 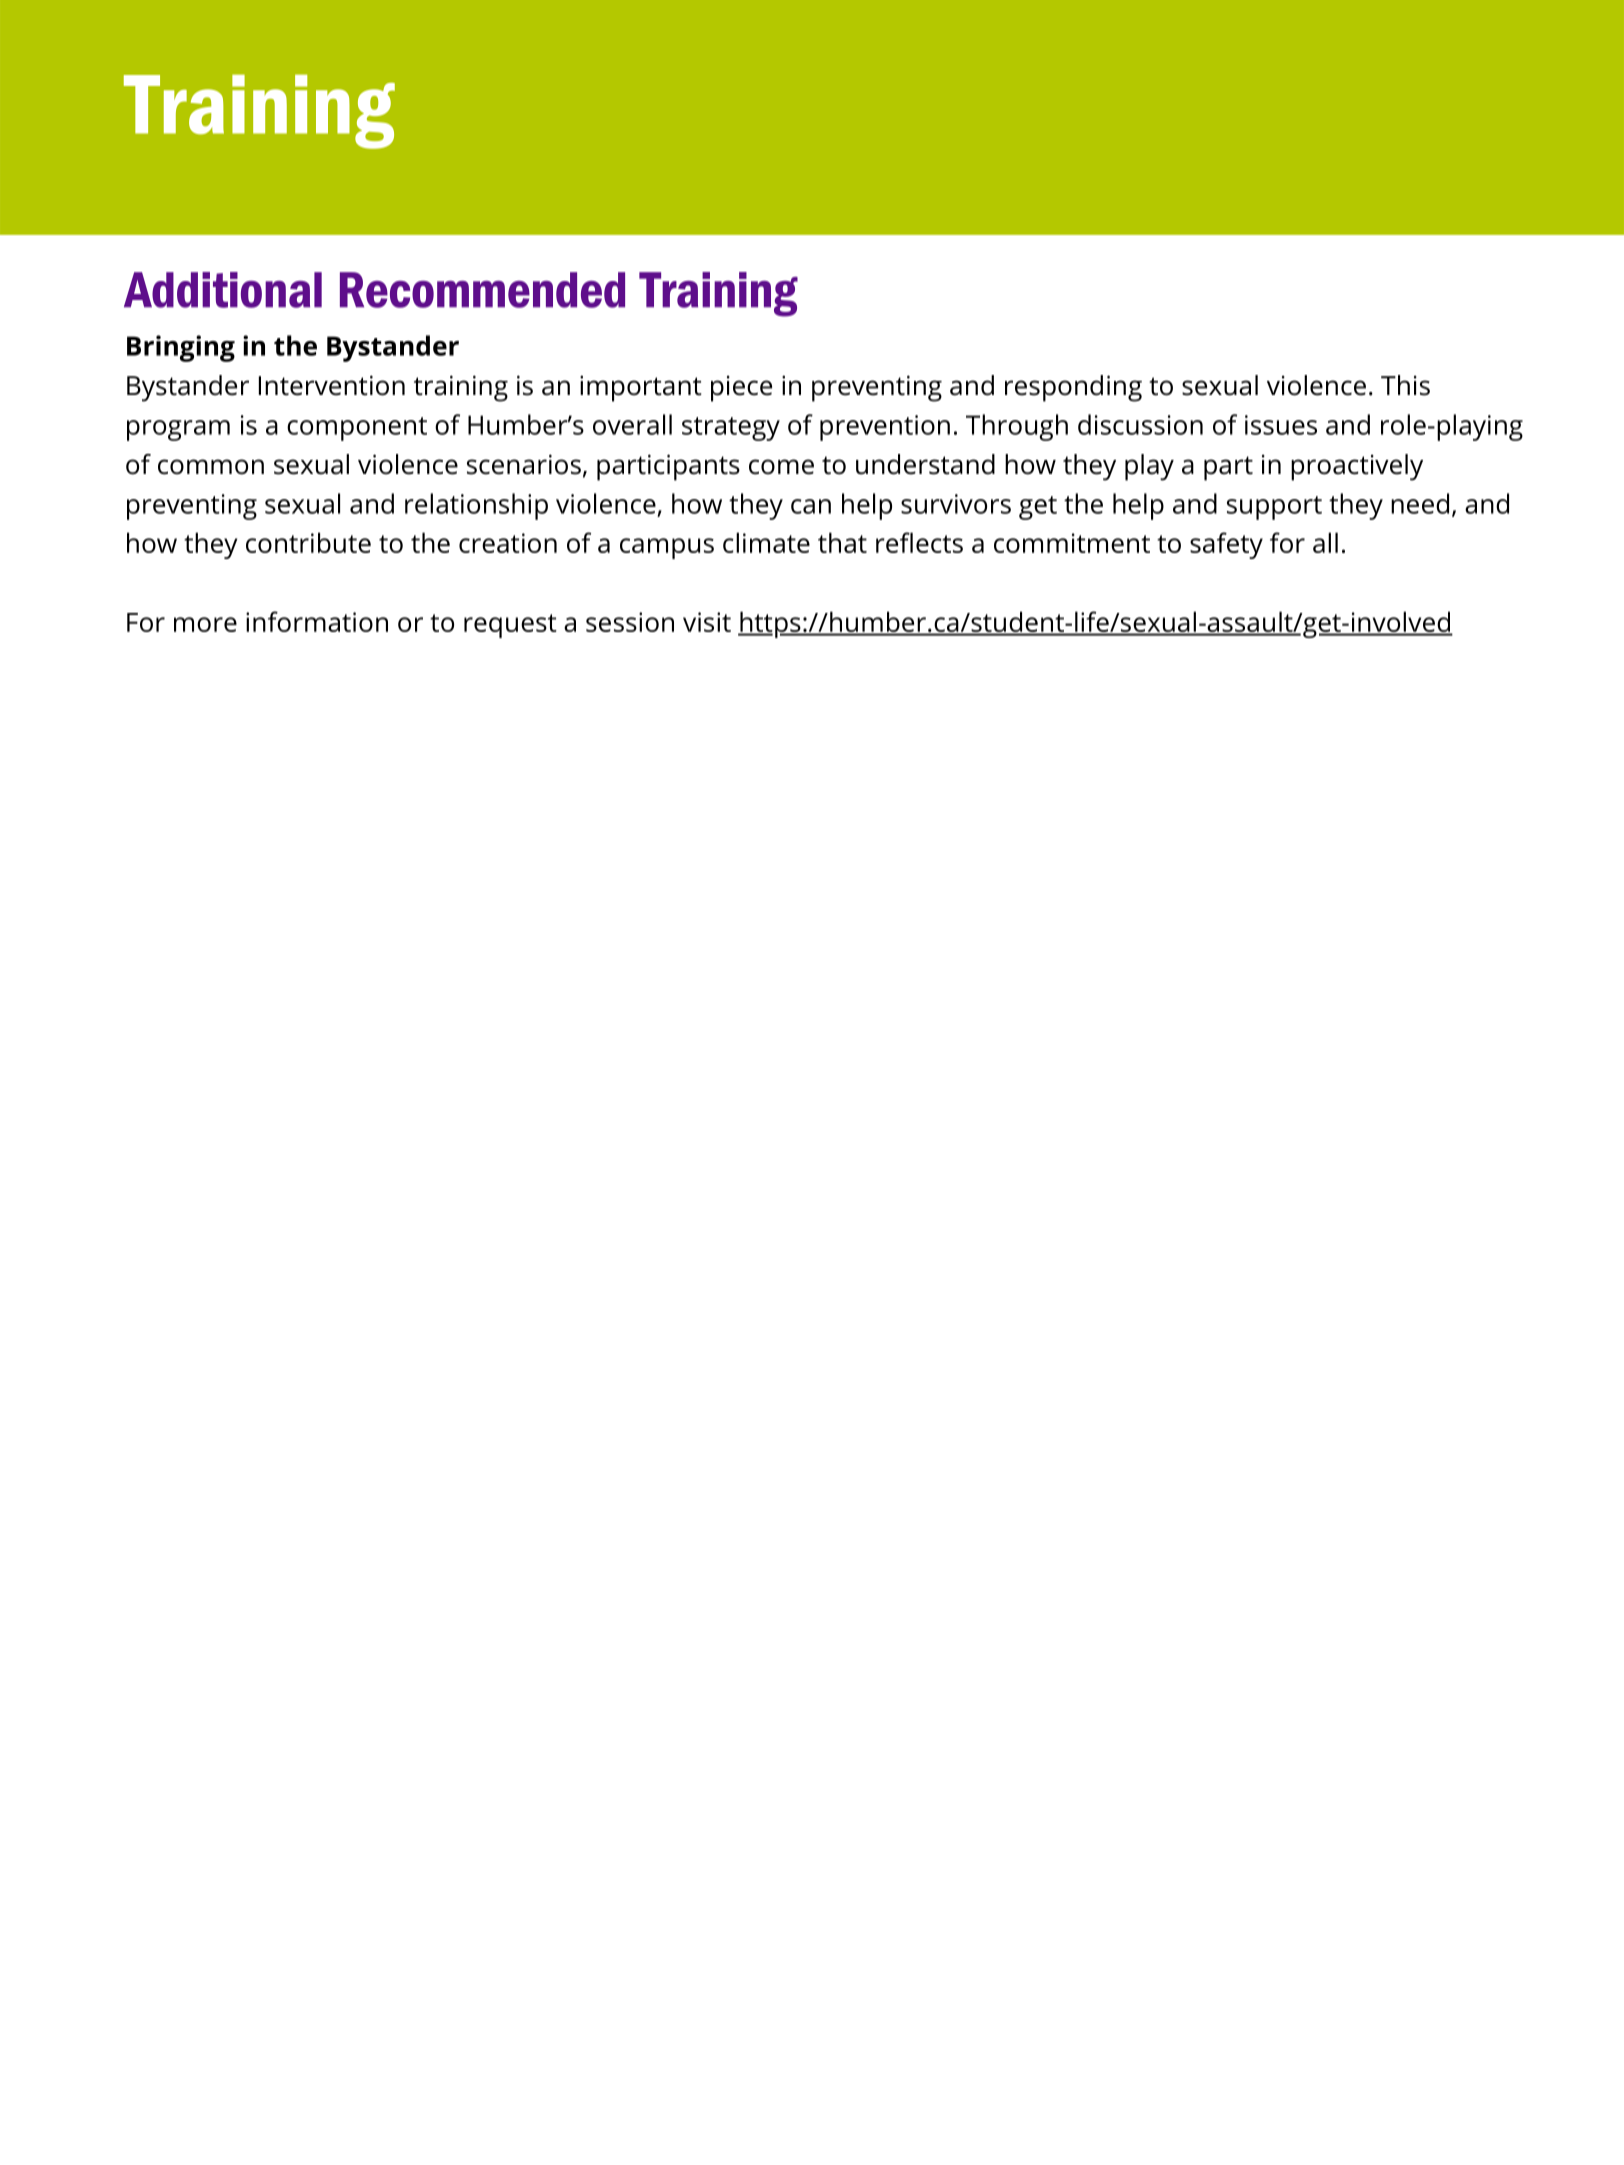 What do you see at coordinates (308, 542) in the page?
I see `contribute` at bounding box center [308, 542].
